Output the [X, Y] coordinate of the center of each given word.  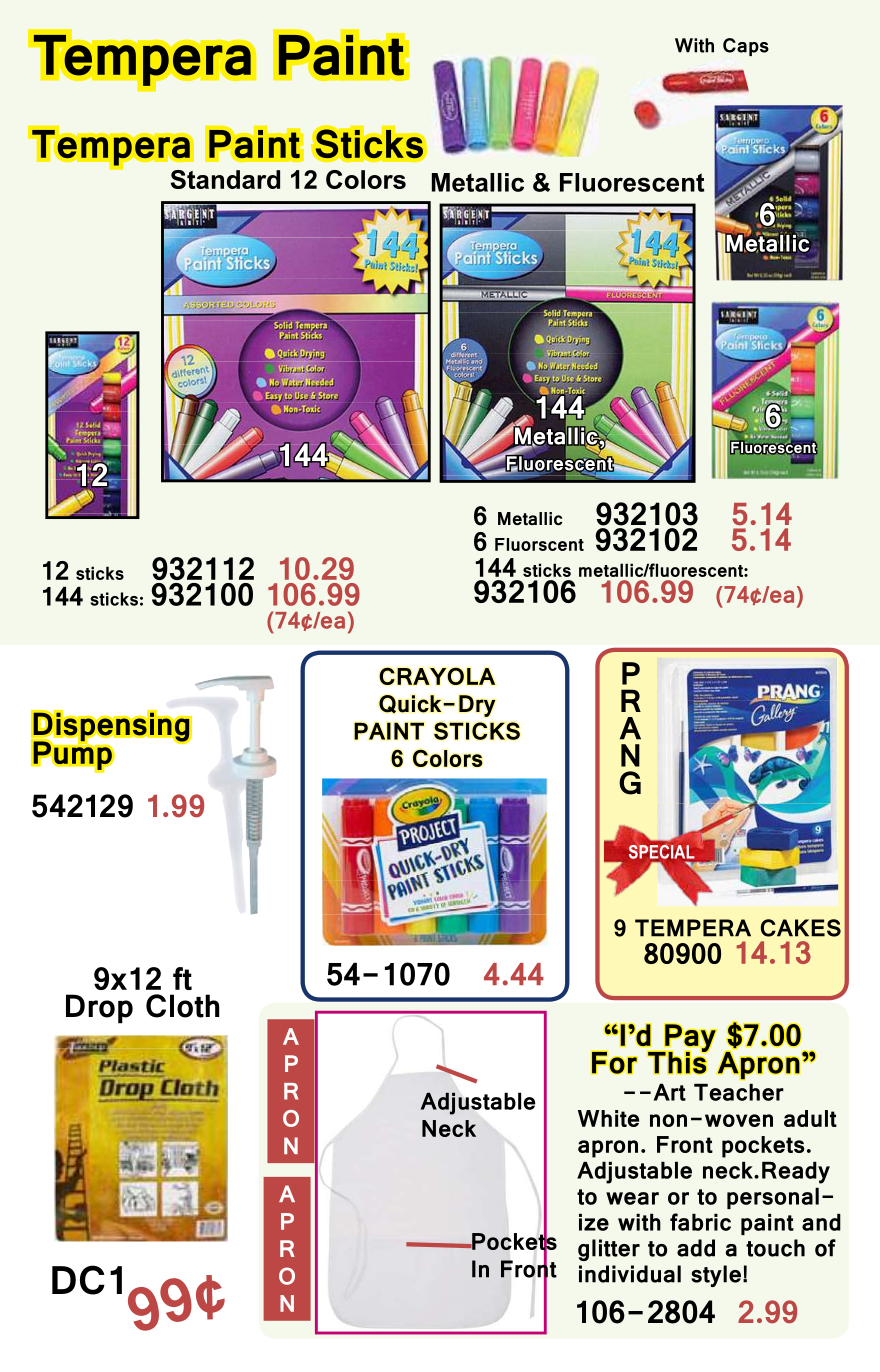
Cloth [182, 1006]
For [614, 1062]
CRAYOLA [437, 676]
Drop [99, 1009]
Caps [746, 47]
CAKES [801, 928]
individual [630, 1274]
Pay [690, 1038]
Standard [225, 179]
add [696, 1248]
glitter [609, 1250]
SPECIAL [662, 852]
